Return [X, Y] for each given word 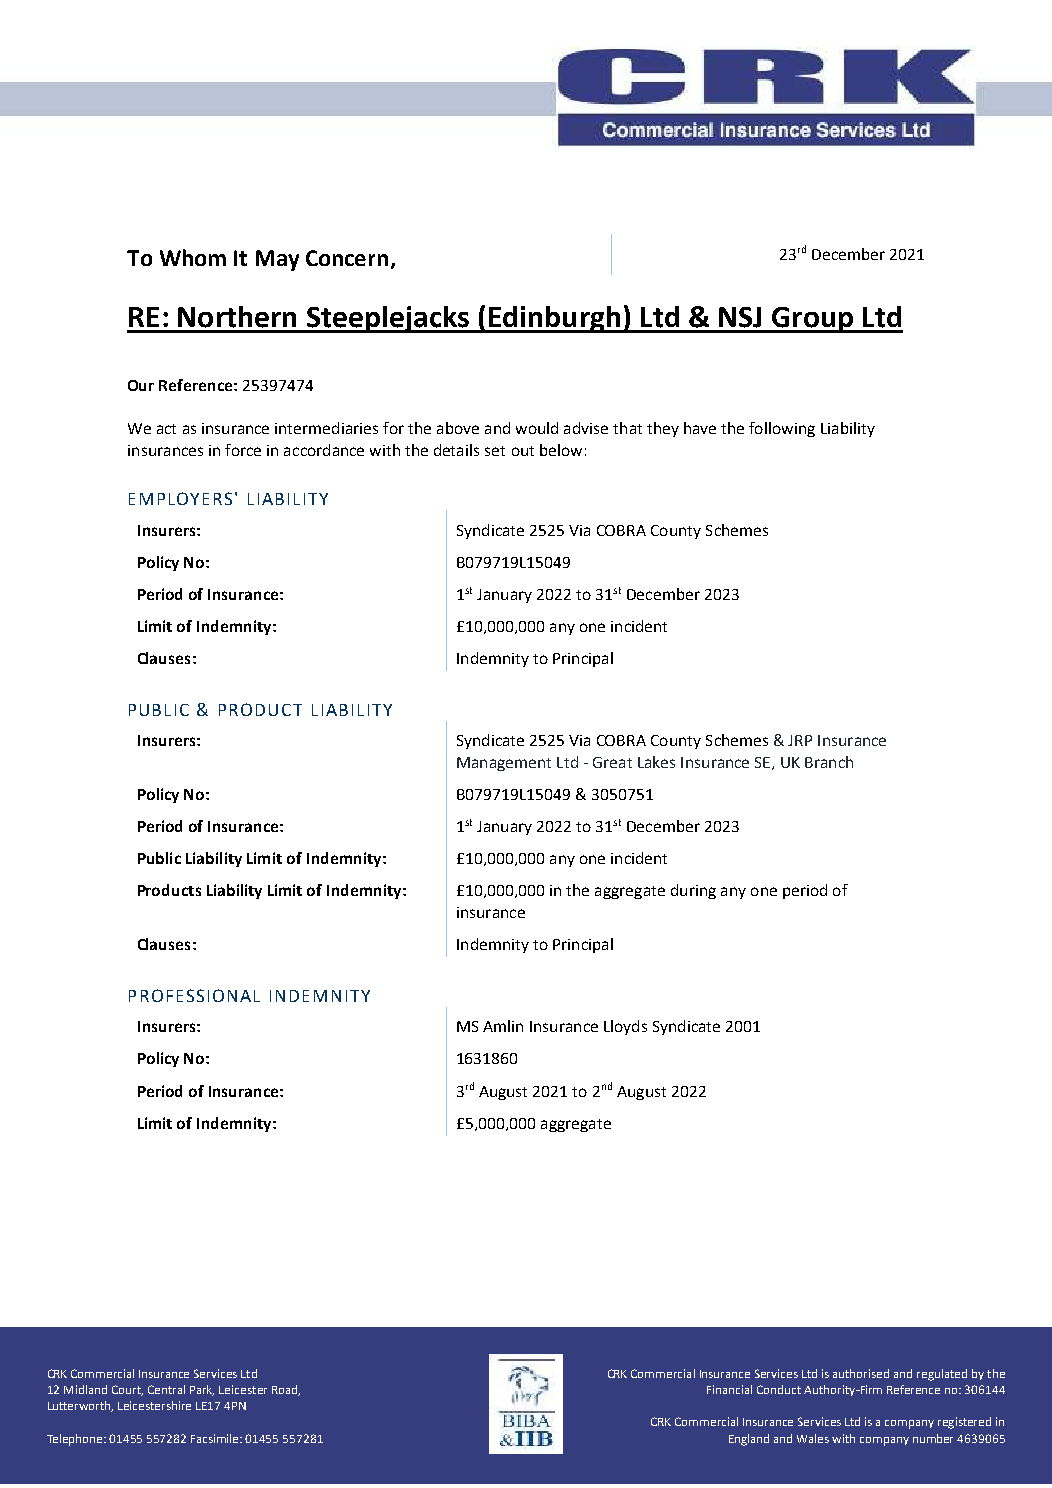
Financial [729, 1389]
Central [166, 1389]
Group [812, 320]
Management [504, 764]
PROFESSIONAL [194, 995]
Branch [829, 762]
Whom [193, 257]
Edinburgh [555, 319]
